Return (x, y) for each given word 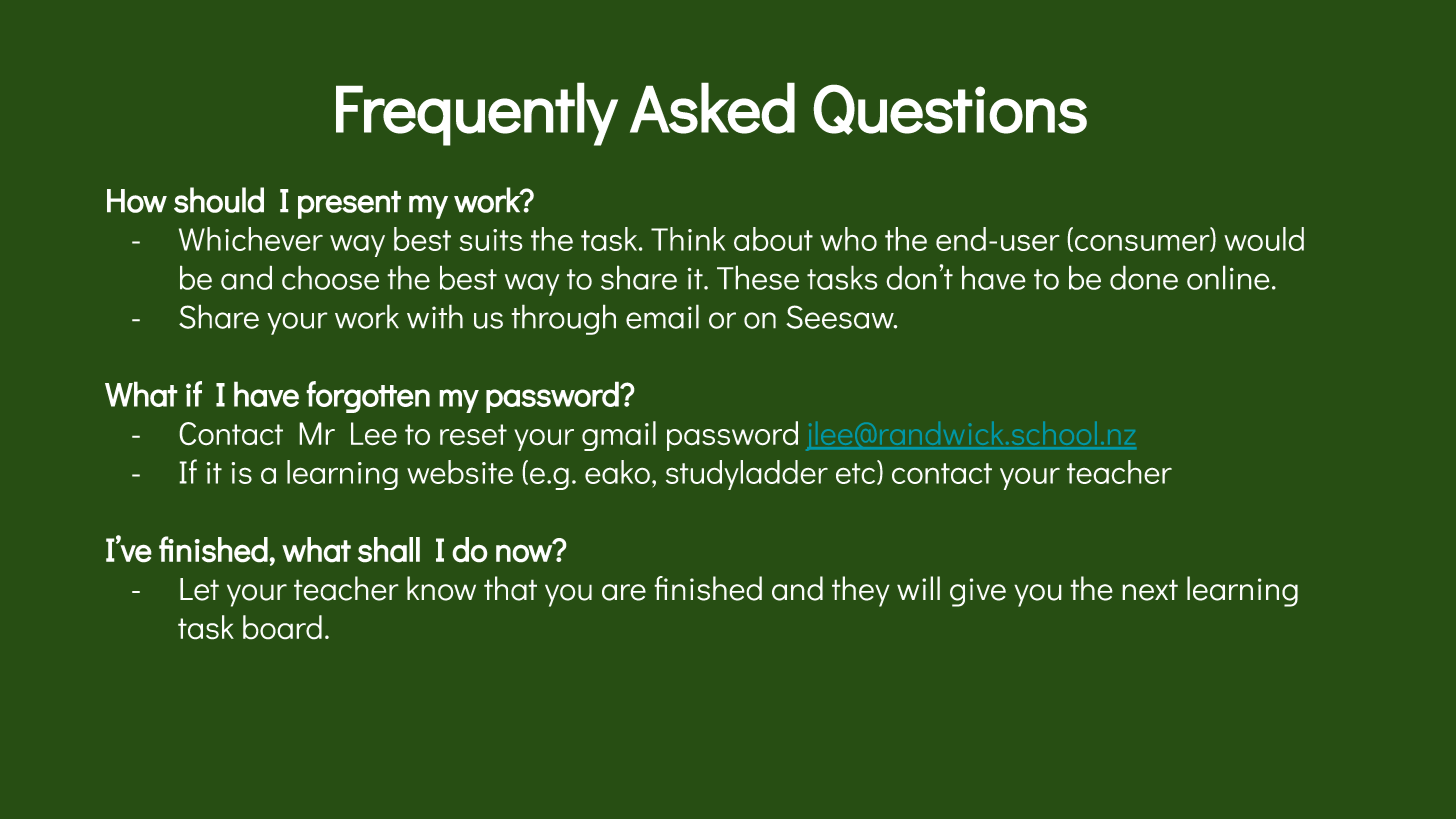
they (861, 591)
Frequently (477, 114)
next (1150, 590)
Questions (950, 109)
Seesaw (841, 317)
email (662, 316)
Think (688, 239)
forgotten (368, 397)
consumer (1142, 243)
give (978, 592)
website (460, 472)
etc (857, 473)
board (282, 627)
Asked (712, 108)
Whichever (251, 239)
